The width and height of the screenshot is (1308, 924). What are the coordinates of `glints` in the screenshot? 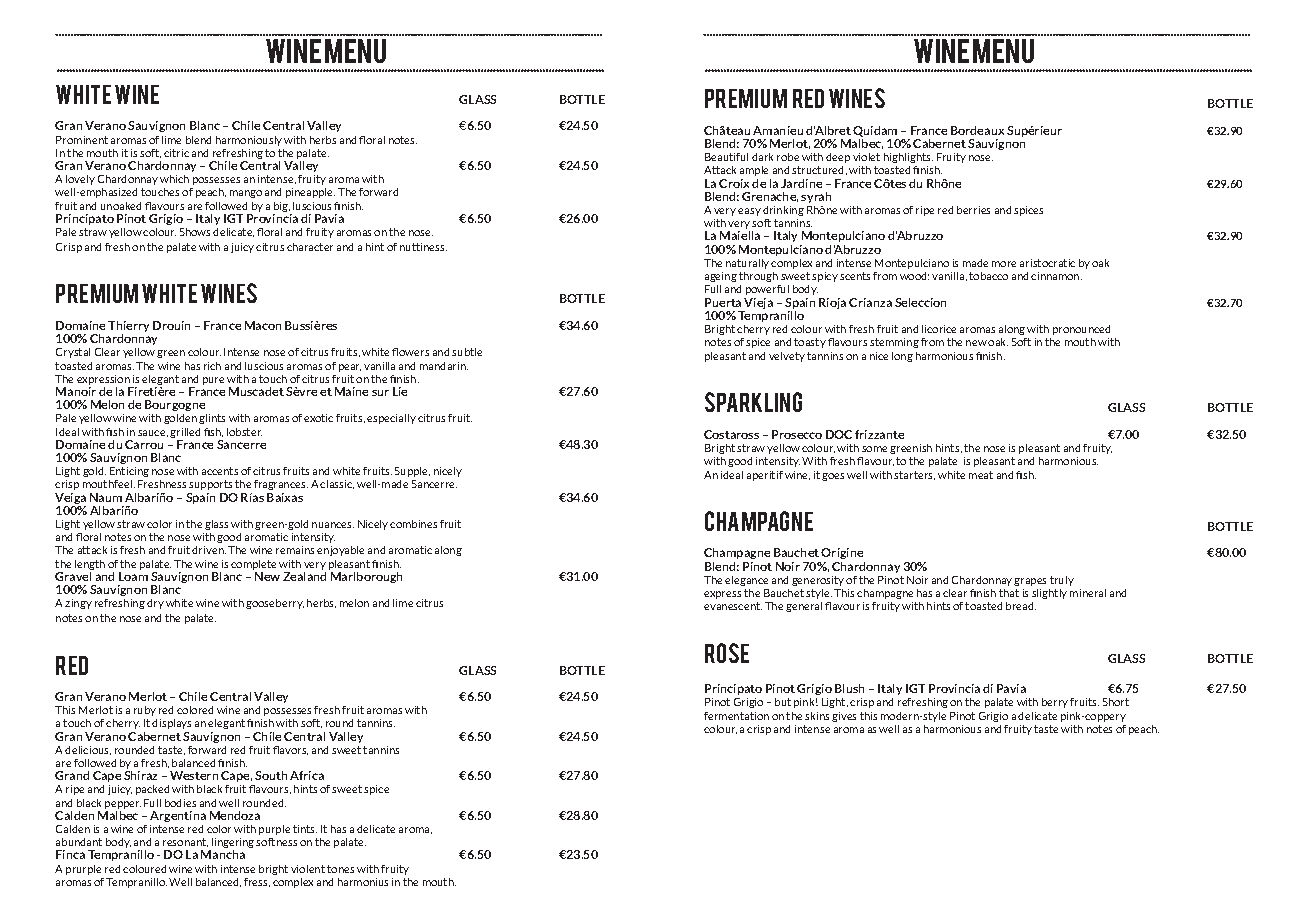 It's located at (212, 419).
